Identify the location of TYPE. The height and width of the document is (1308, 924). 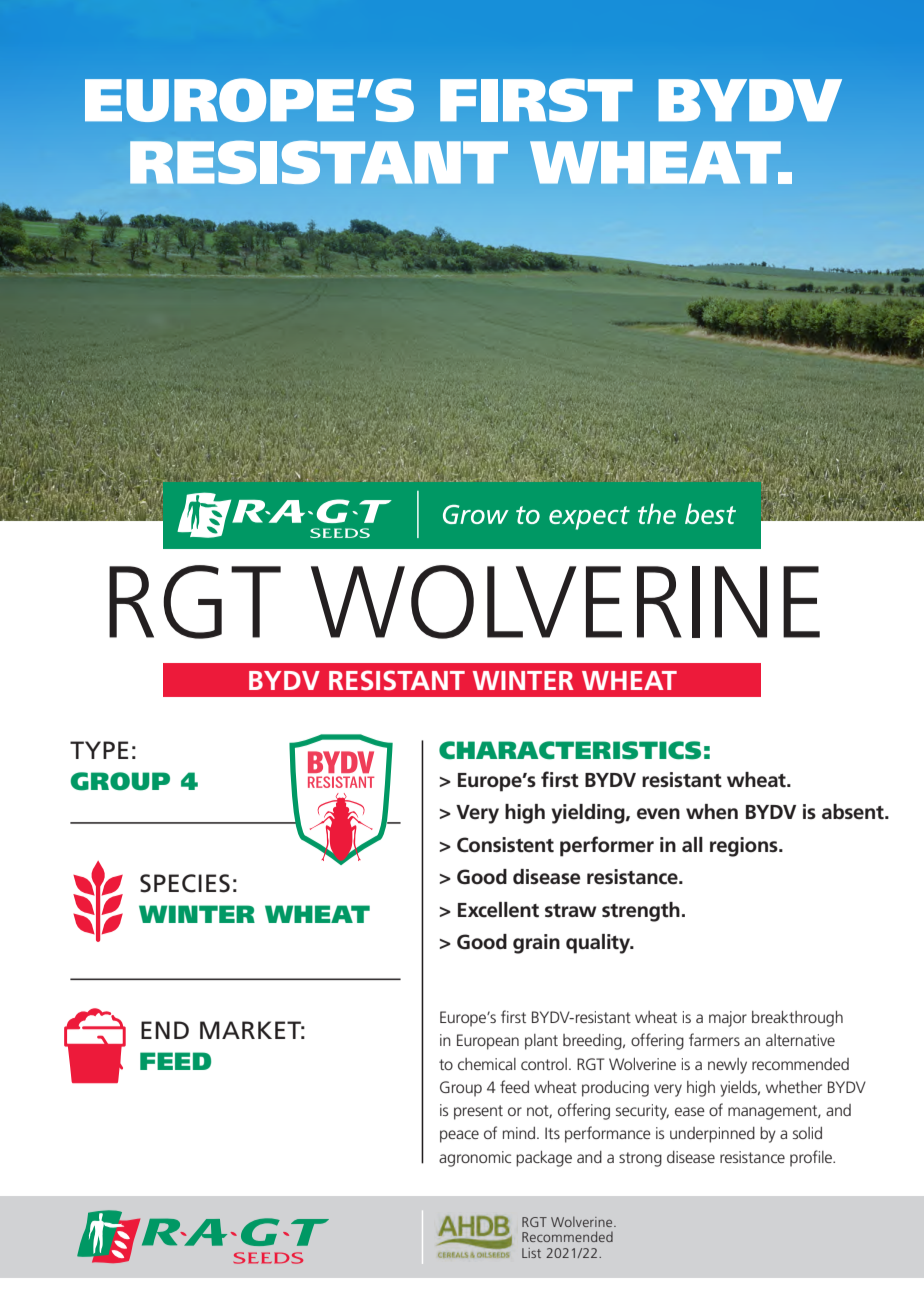
(99, 750).
